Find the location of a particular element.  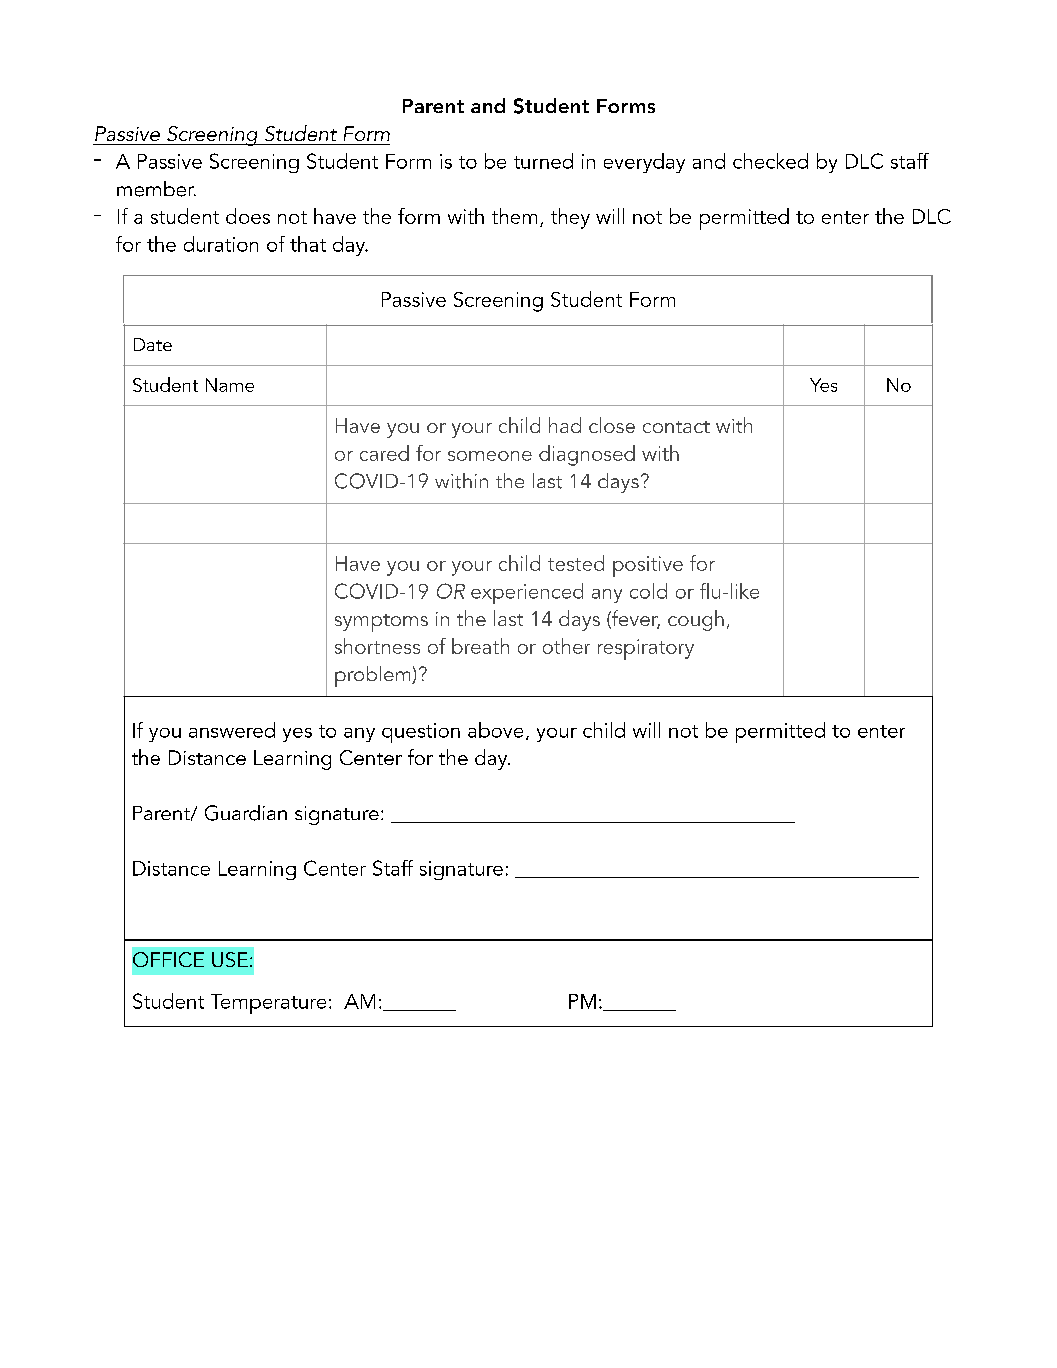

cold is located at coordinates (648, 591).
